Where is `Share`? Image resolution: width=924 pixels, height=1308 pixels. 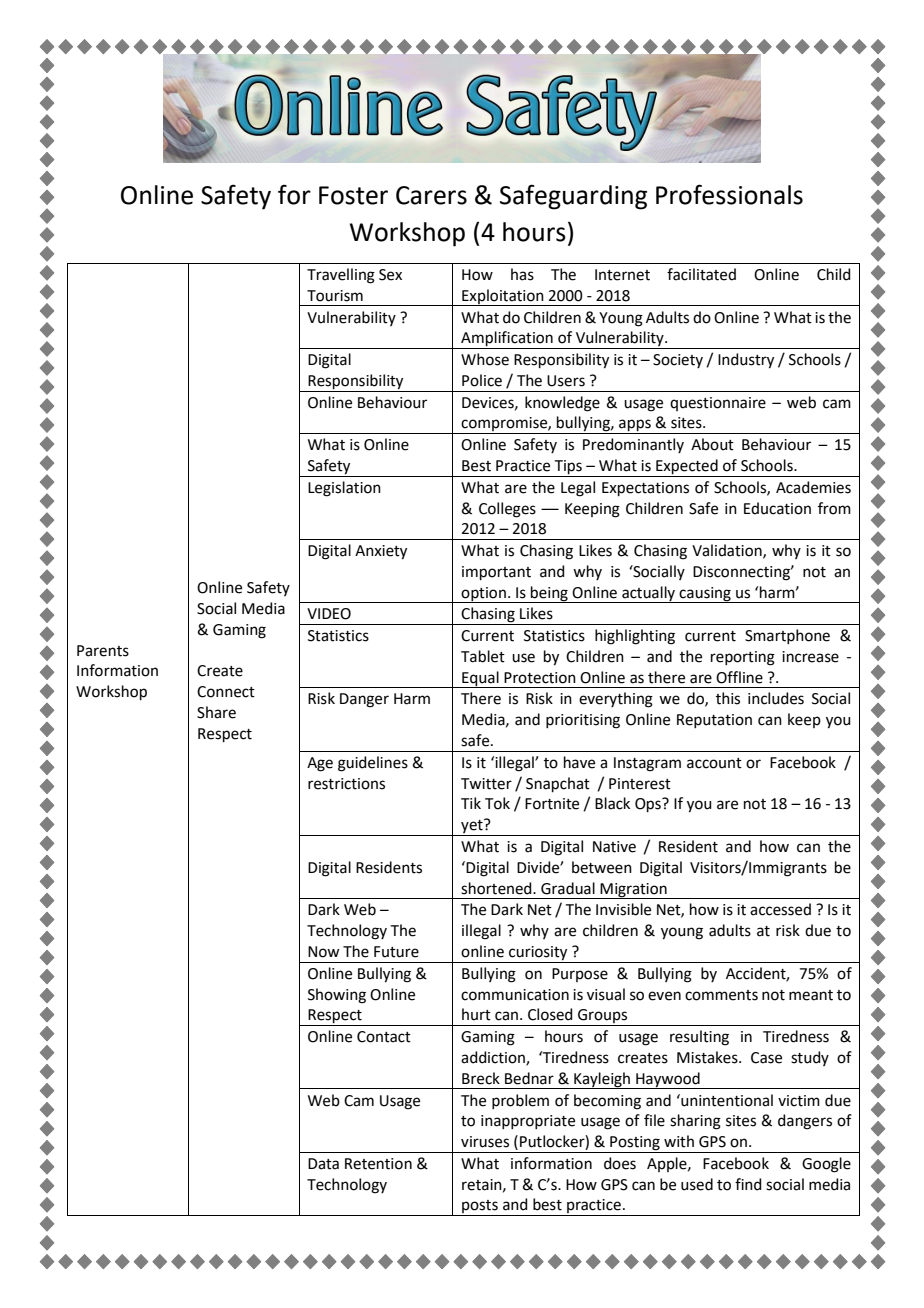
Share is located at coordinates (216, 712).
